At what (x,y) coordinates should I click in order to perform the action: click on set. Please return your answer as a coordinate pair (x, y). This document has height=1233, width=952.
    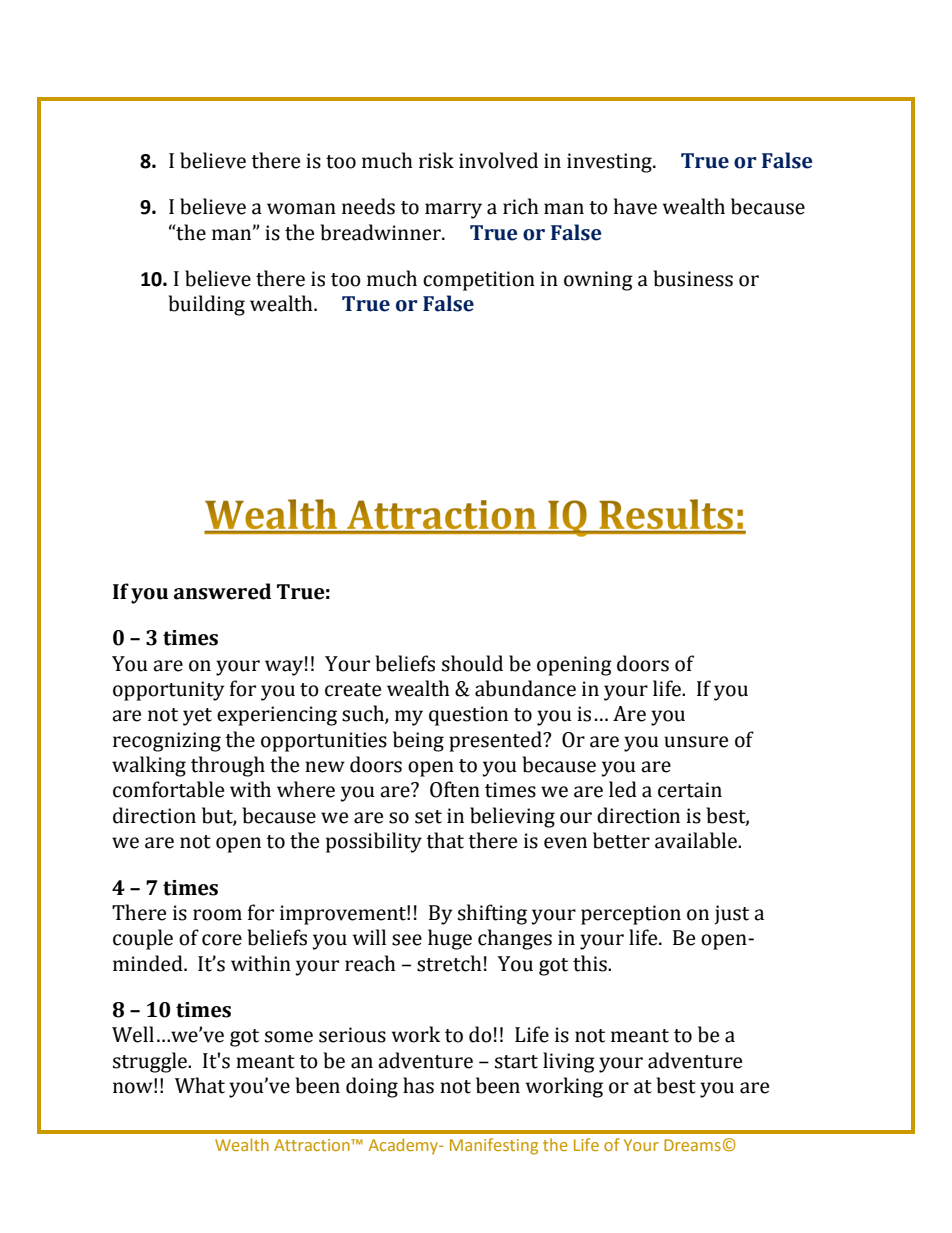
    Looking at the image, I should click on (428, 817).
